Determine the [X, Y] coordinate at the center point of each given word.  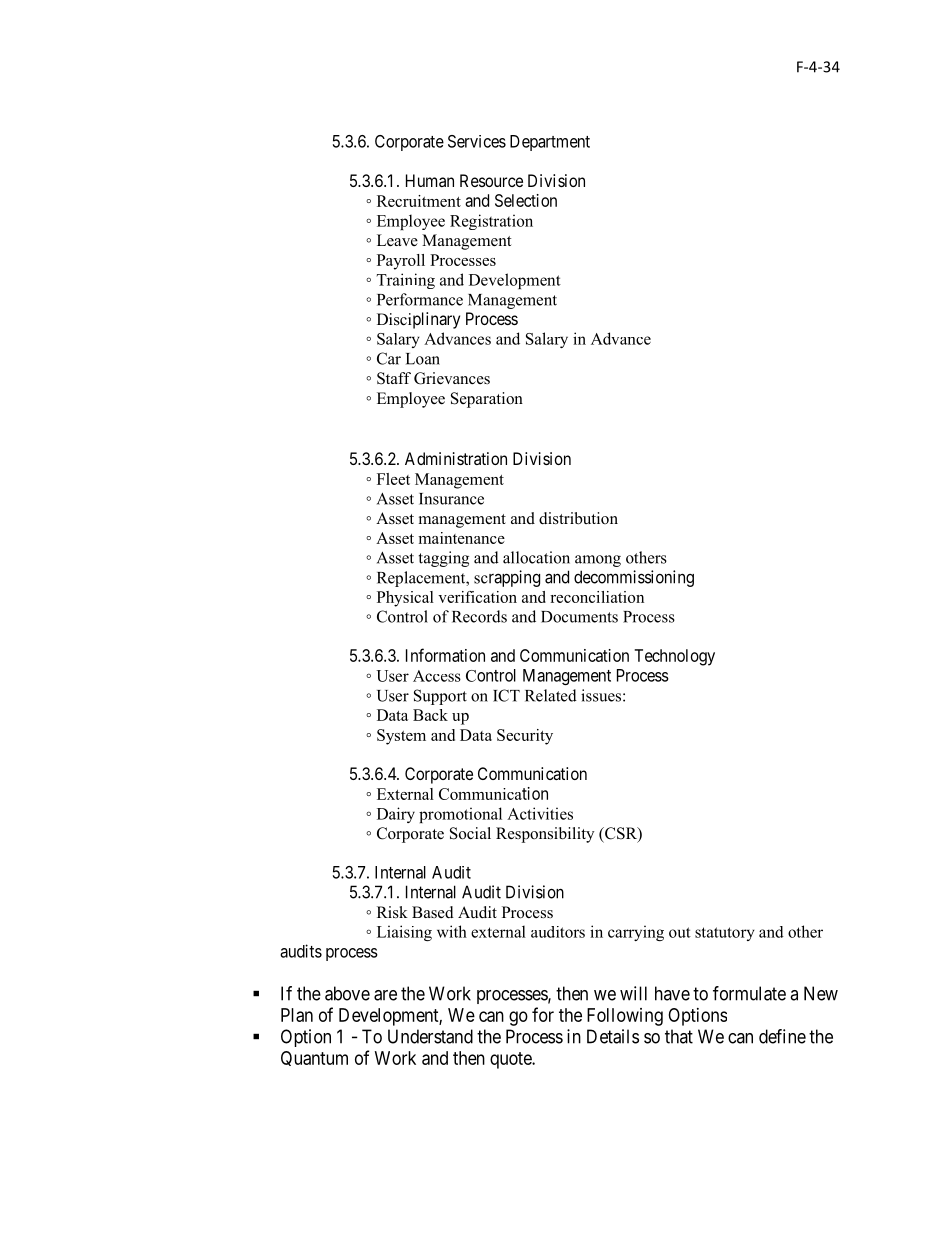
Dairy [396, 815]
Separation [487, 400]
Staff [394, 378]
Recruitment [419, 201]
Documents [579, 617]
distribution [578, 518]
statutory [725, 934]
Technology [674, 657]
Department [550, 143]
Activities [540, 813]
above [347, 993]
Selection [526, 200]
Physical [405, 599]
